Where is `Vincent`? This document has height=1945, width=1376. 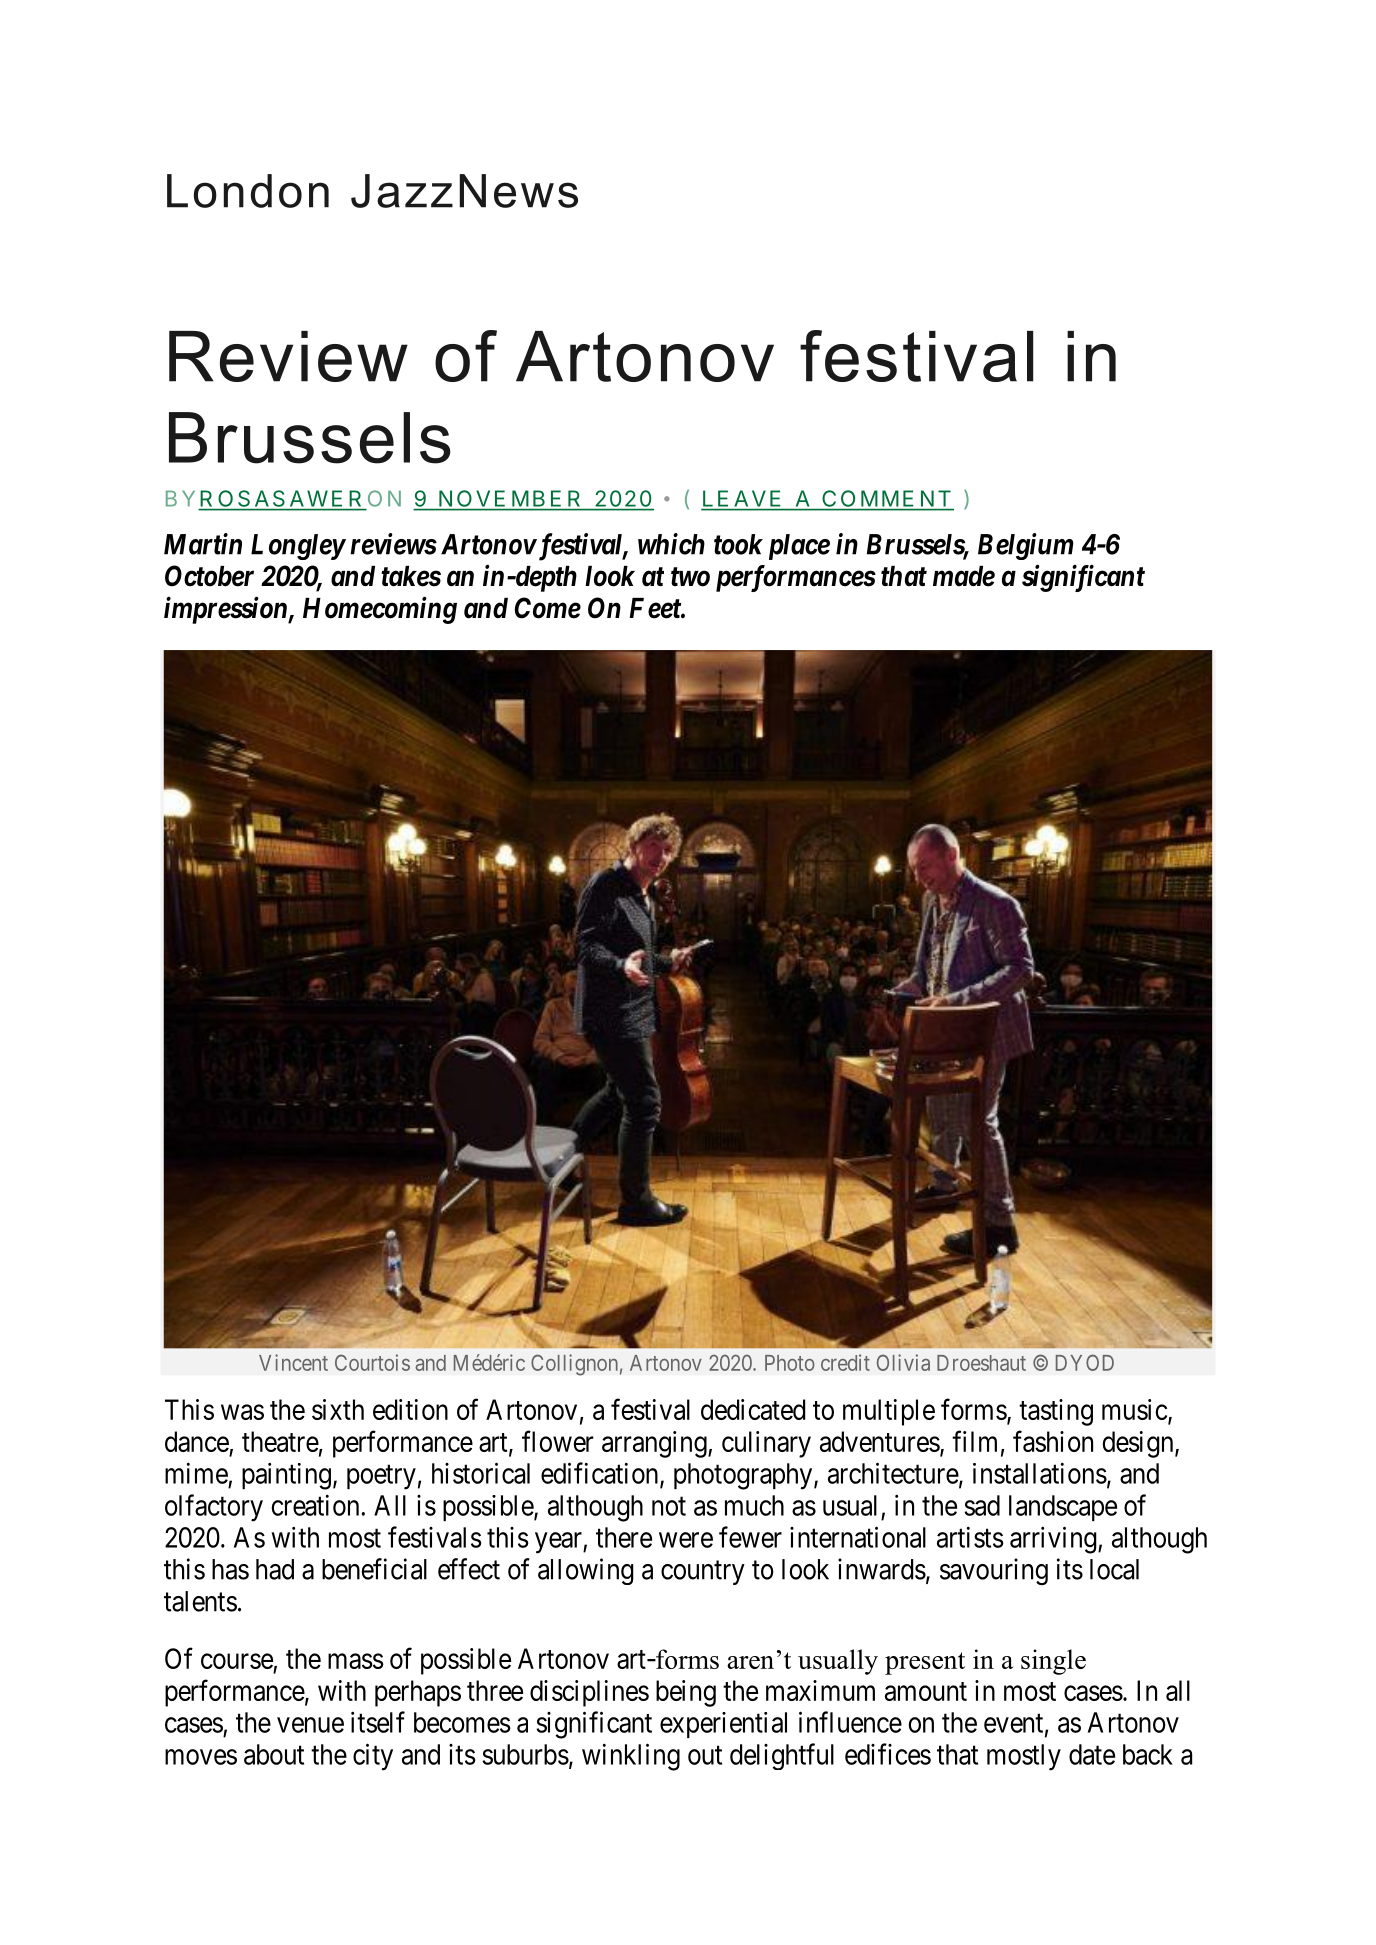 Vincent is located at coordinates (293, 1362).
